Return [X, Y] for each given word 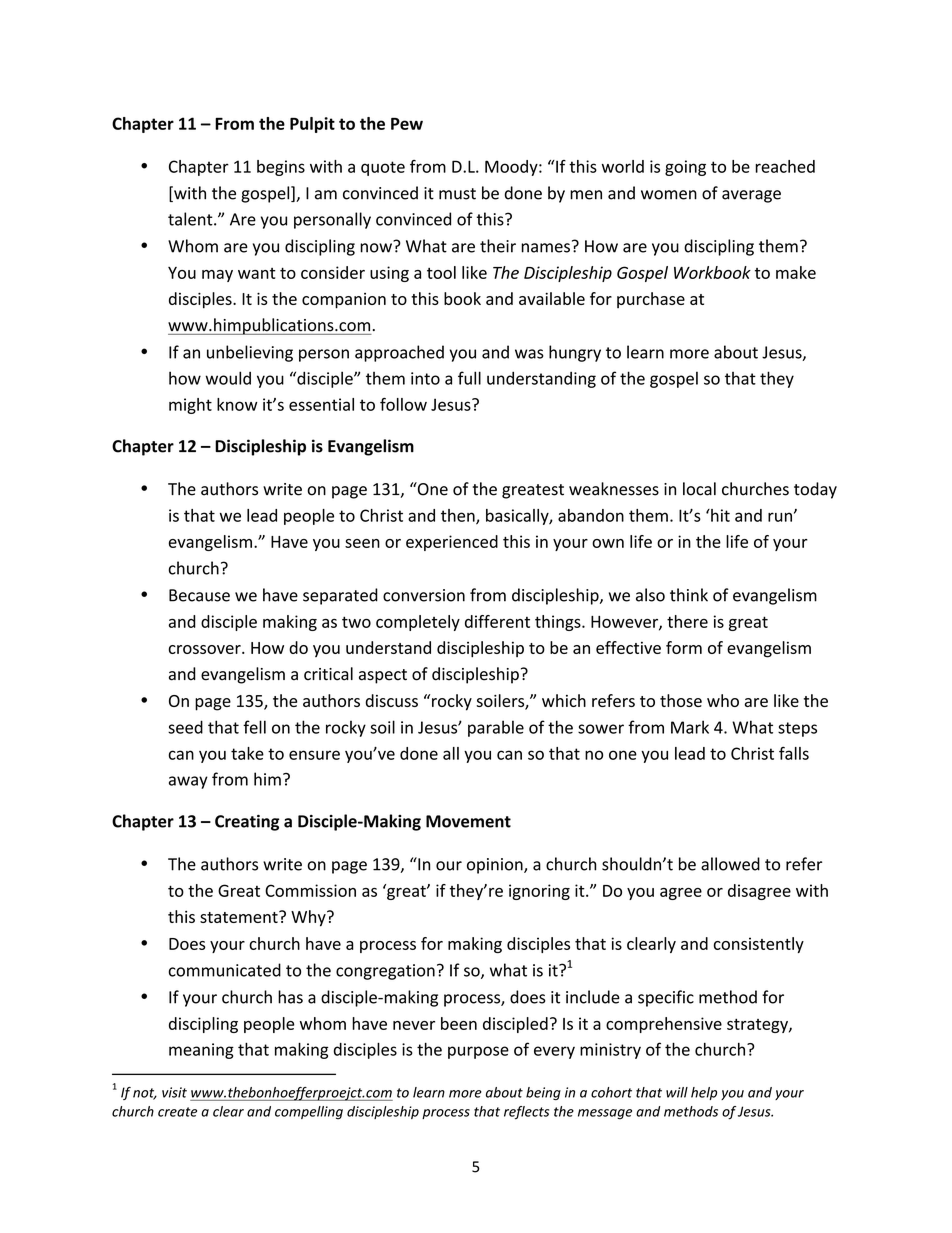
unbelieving [250, 353]
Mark [690, 727]
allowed [730, 864]
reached [785, 166]
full [469, 378]
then [459, 516]
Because [199, 595]
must [457, 194]
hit [719, 515]
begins [281, 168]
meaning [201, 1051]
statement [240, 917]
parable [496, 728]
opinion [496, 866]
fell [254, 727]
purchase [651, 300]
